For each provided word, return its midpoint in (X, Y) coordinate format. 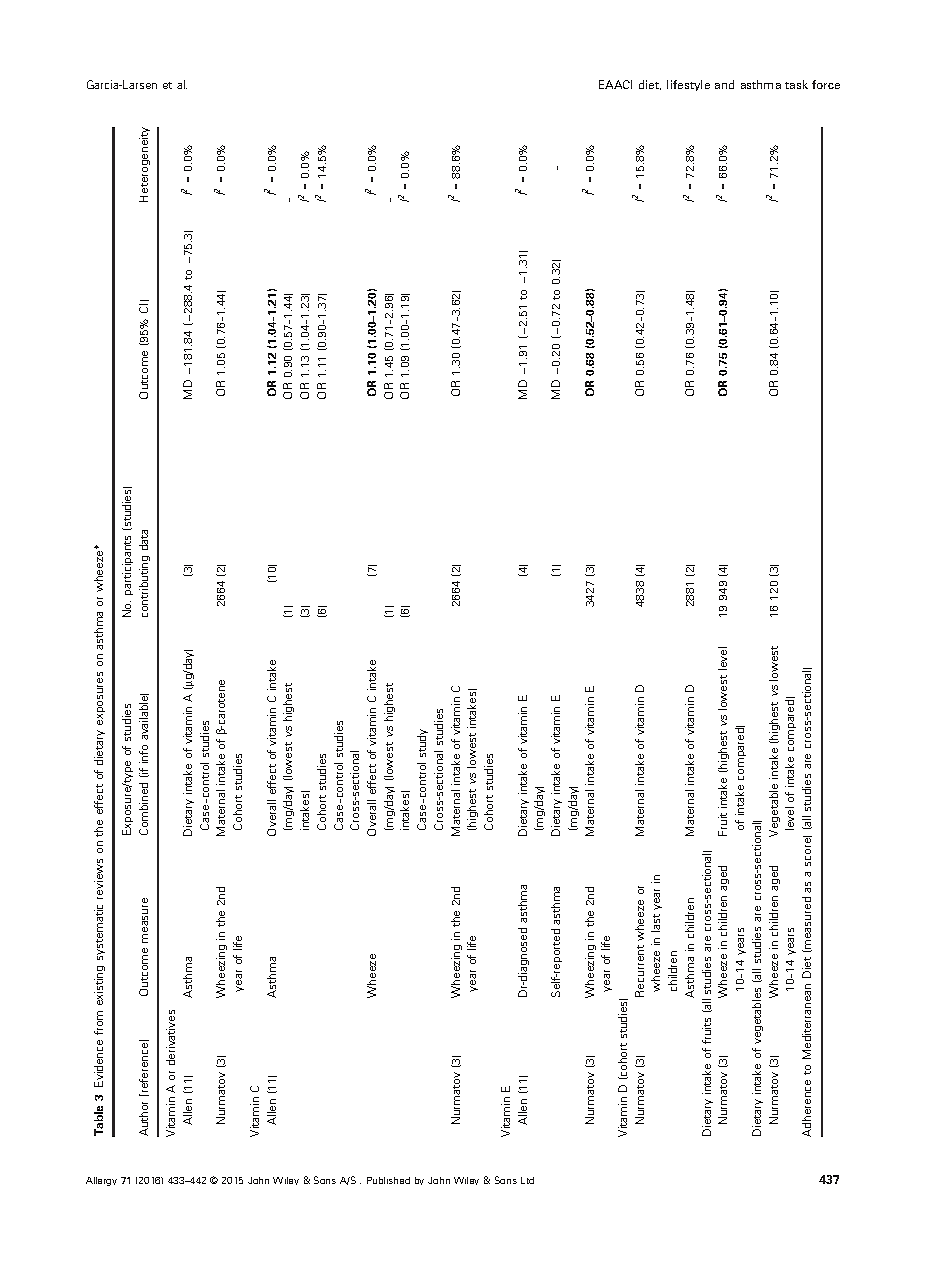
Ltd (527, 1180)
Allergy (101, 1181)
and (724, 84)
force (826, 84)
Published (388, 1180)
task (796, 84)
